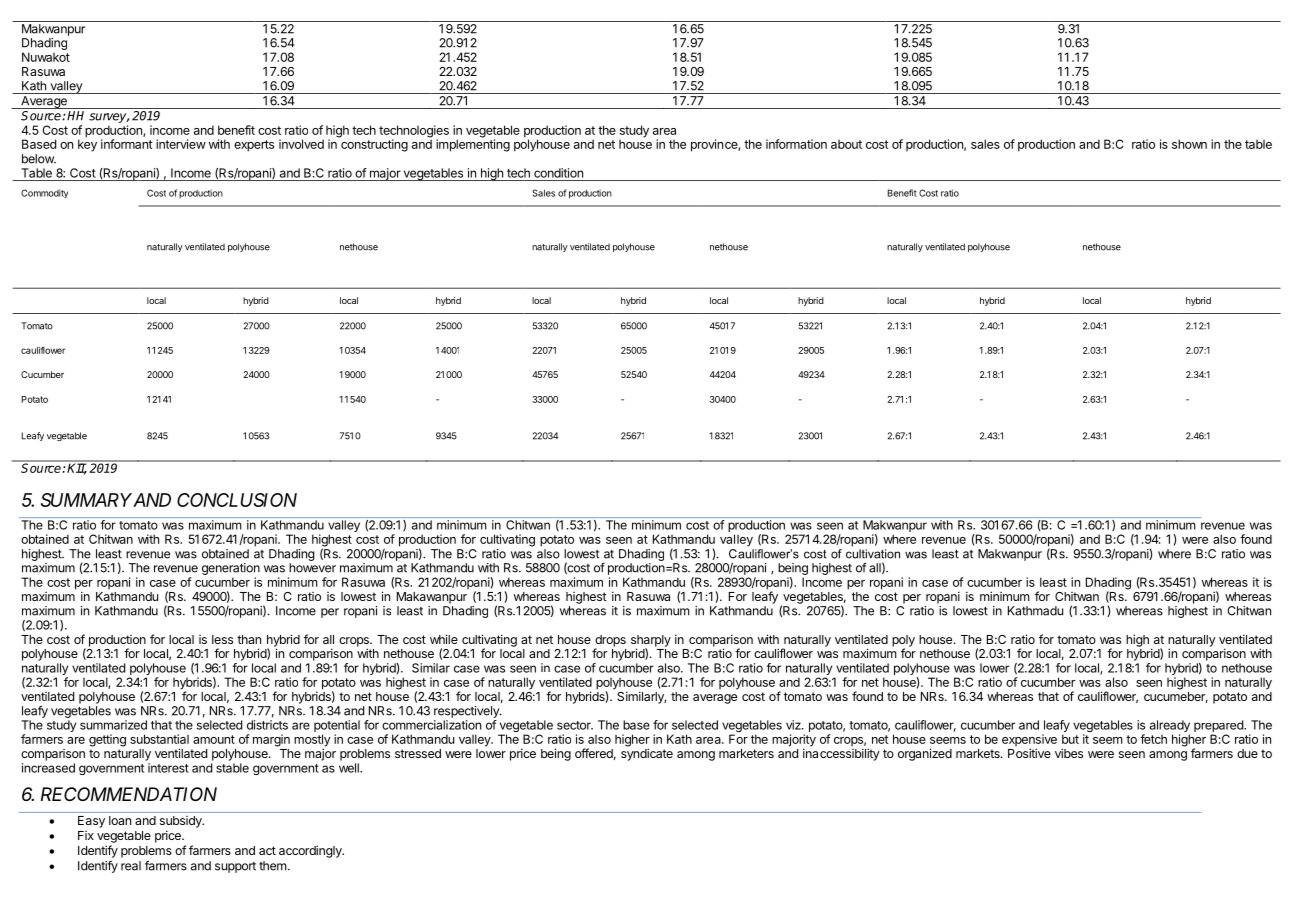 The image size is (1307, 924). I want to click on act, so click(267, 850).
